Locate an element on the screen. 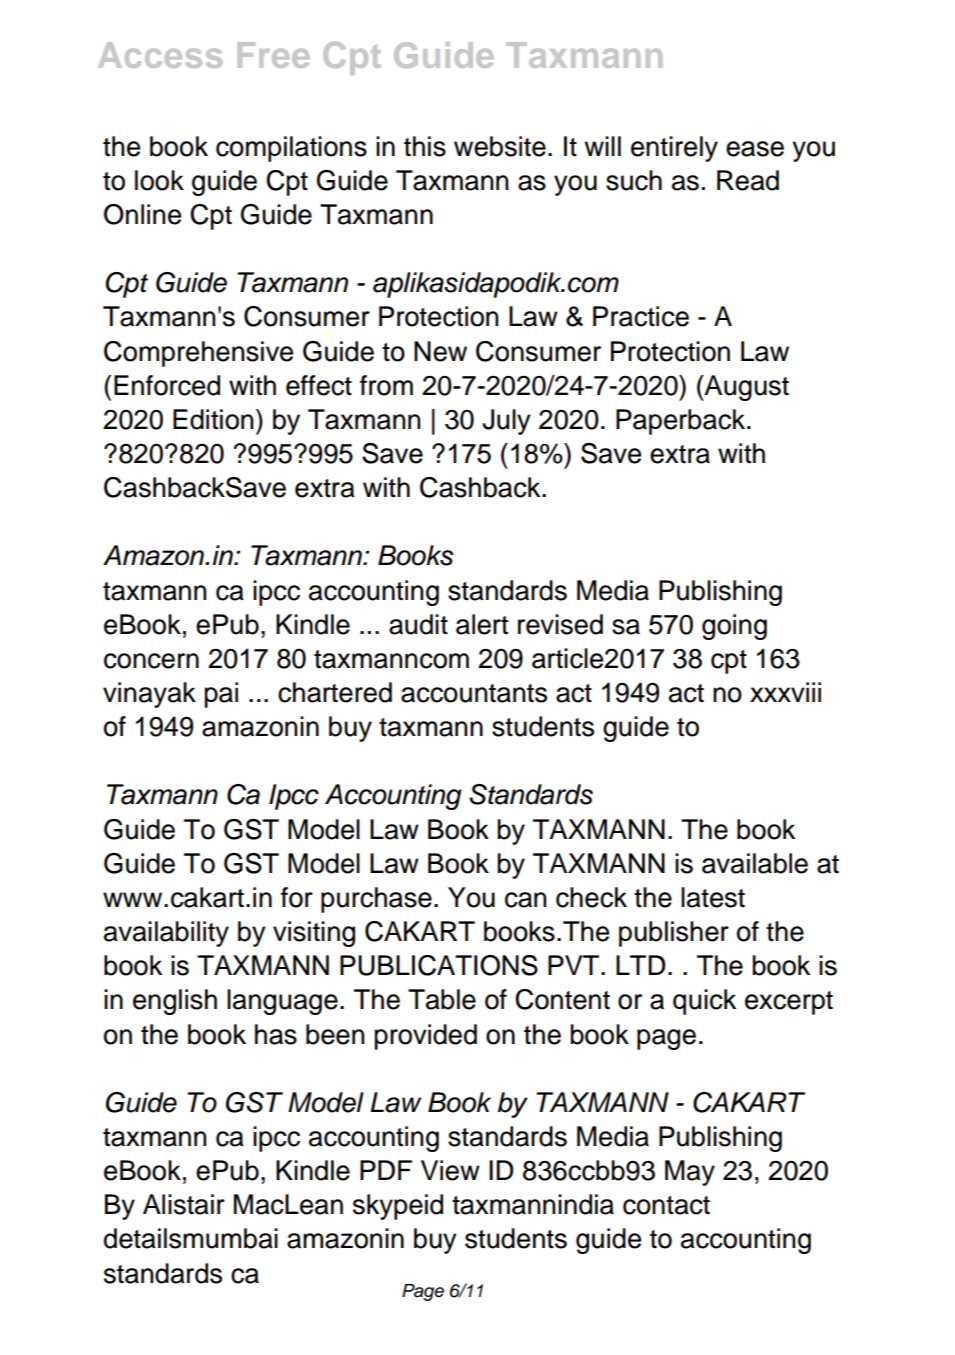 This screenshot has height=1355, width=955. May is located at coordinates (690, 1173).
